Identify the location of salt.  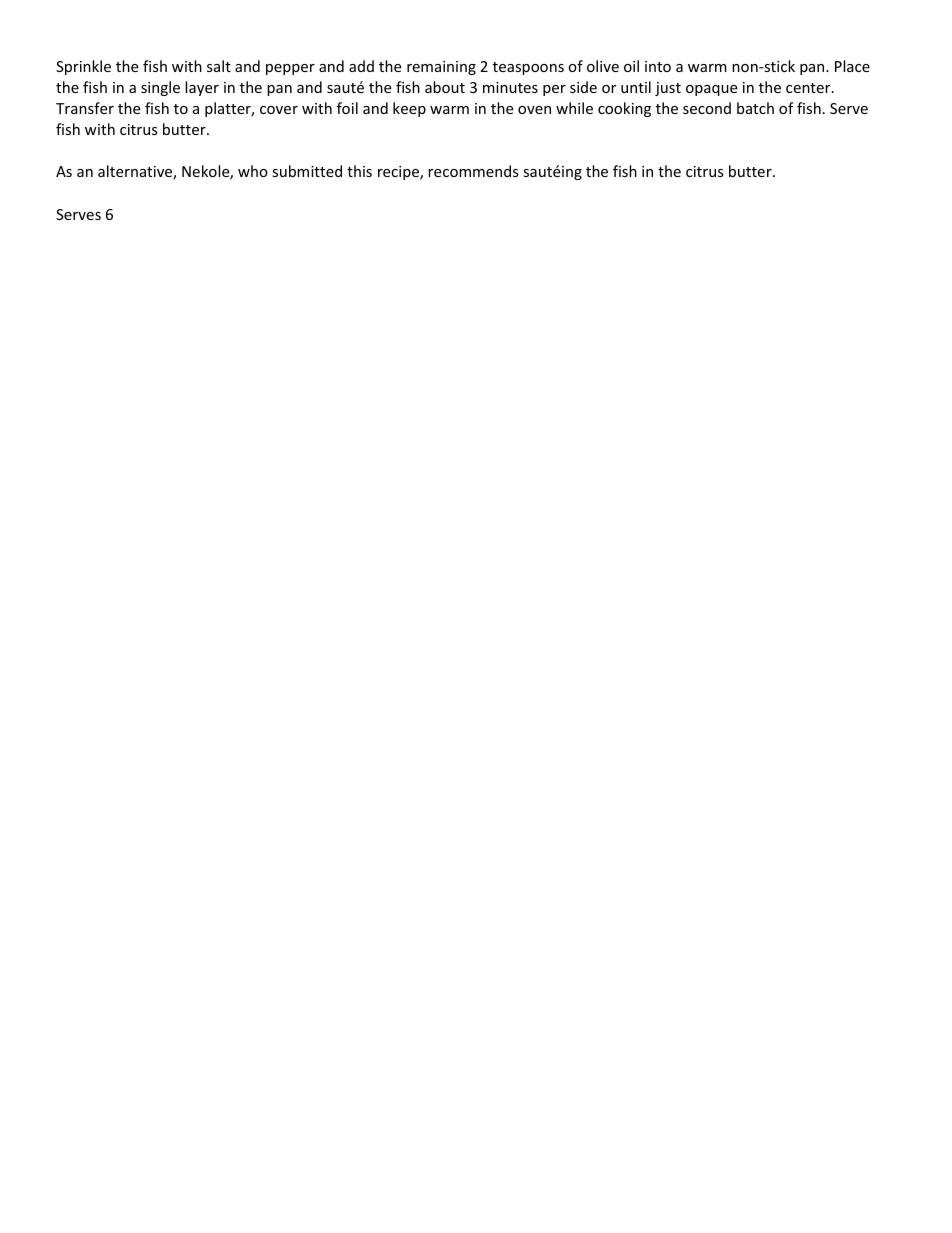
(219, 66).
